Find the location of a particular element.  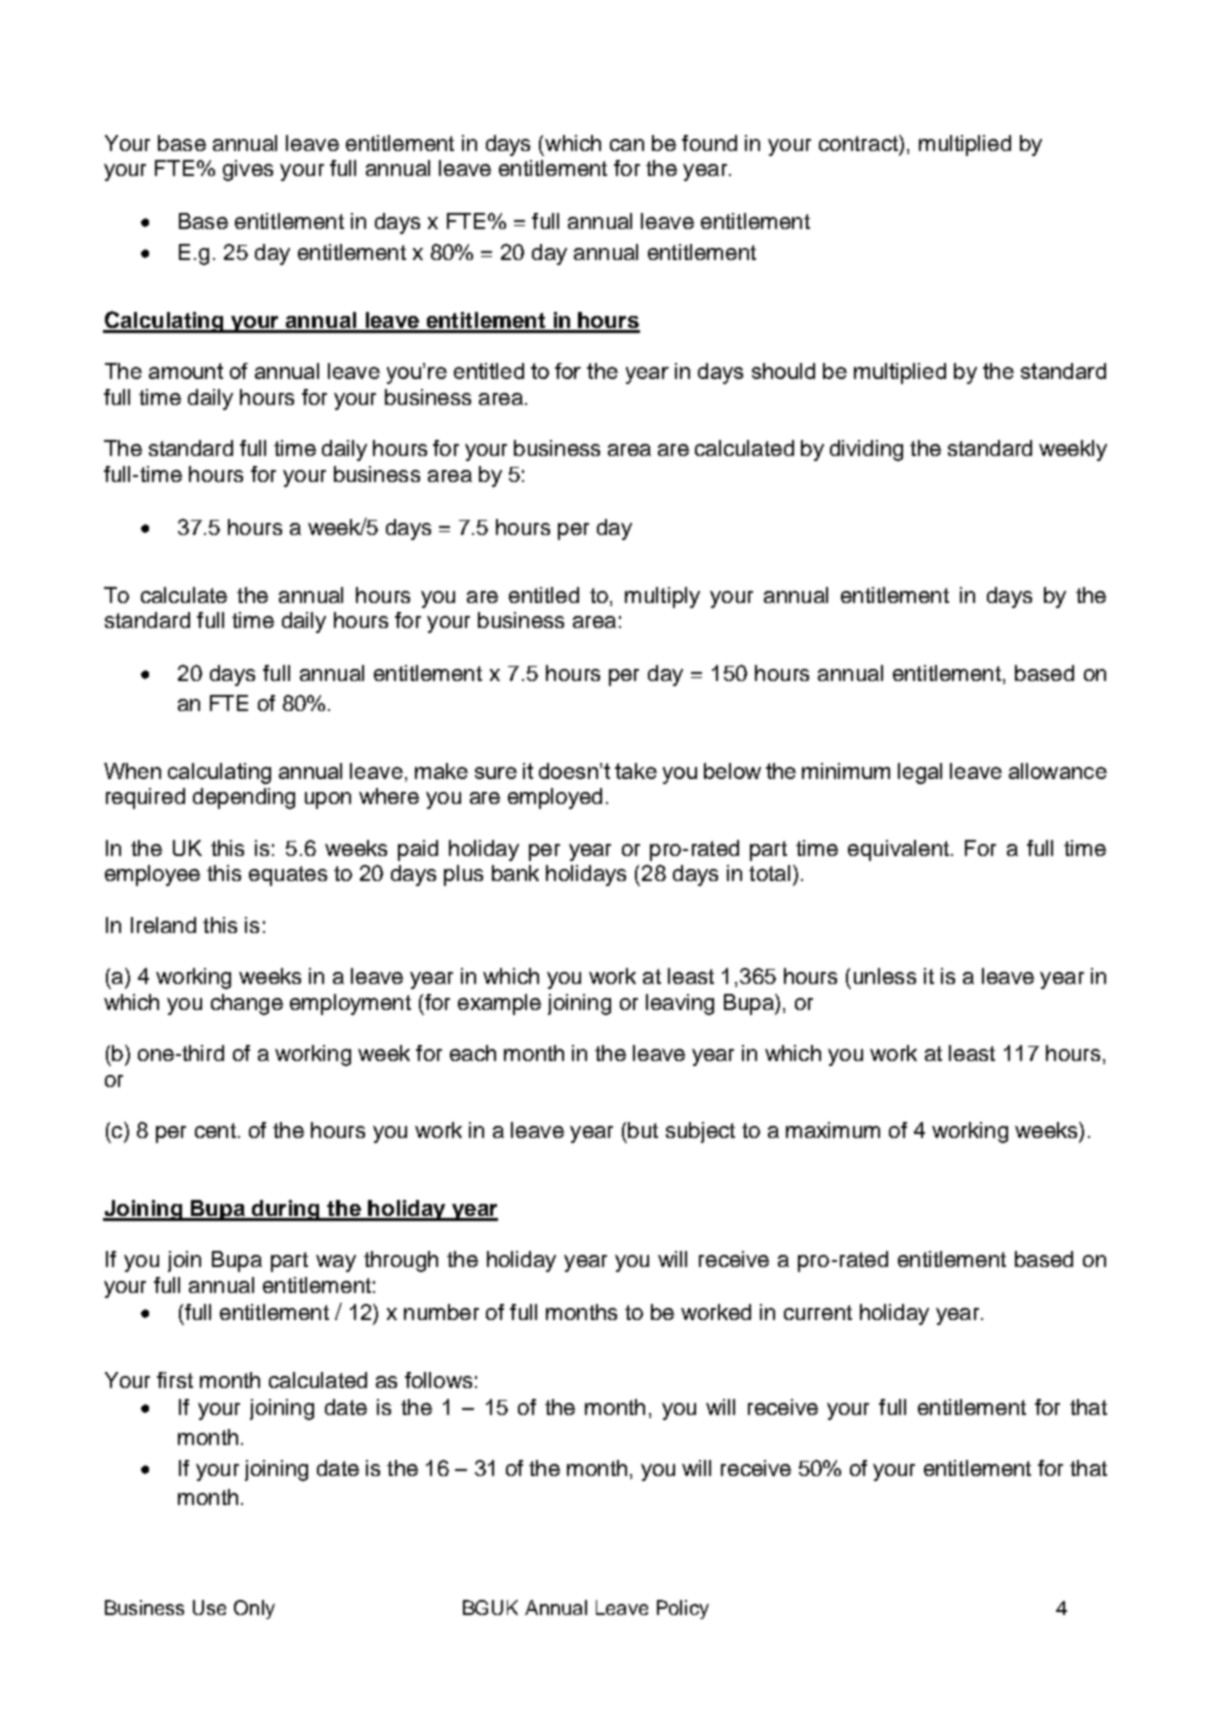

gives is located at coordinates (248, 170).
